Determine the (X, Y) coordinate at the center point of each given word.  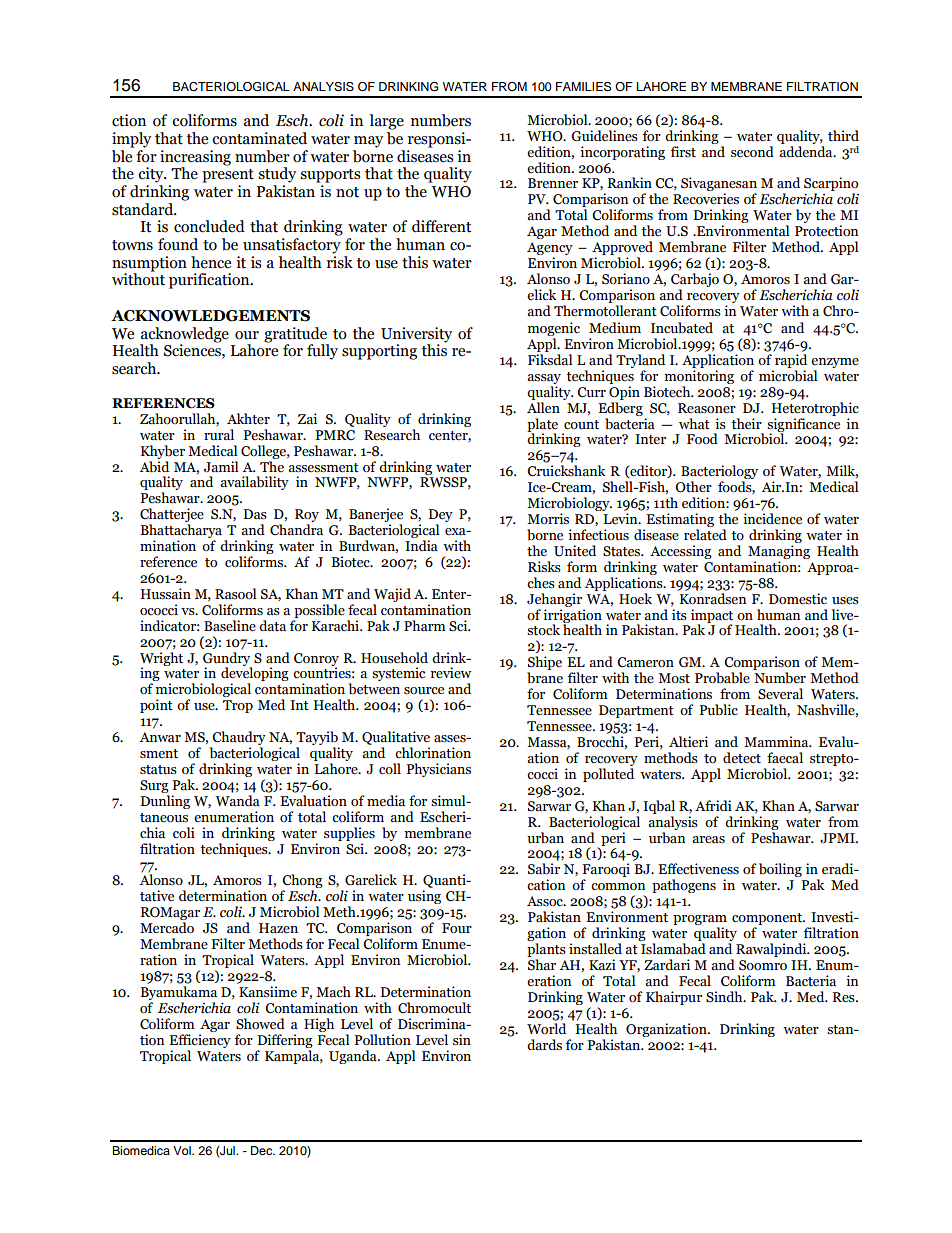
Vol (183, 1150)
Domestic (798, 599)
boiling (780, 870)
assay (544, 379)
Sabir (544, 869)
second (752, 152)
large (387, 122)
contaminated (259, 138)
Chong (302, 882)
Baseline (230, 626)
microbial (788, 376)
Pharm (425, 626)
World (546, 1027)
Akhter (248, 419)
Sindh (725, 996)
